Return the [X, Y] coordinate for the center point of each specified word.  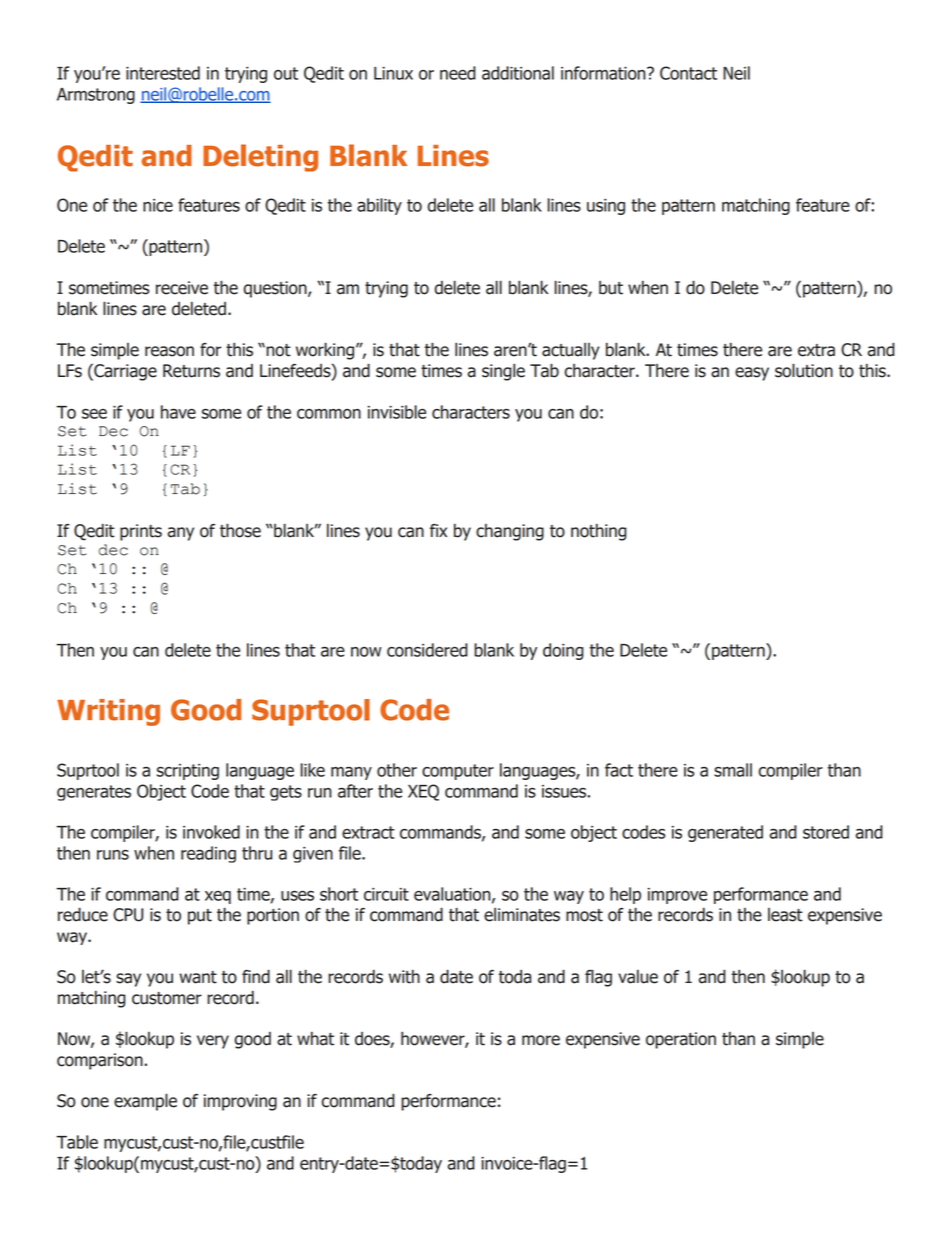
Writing [108, 712]
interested [163, 73]
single [503, 372]
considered [427, 650]
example [145, 1102]
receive [182, 288]
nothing [599, 532]
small [733, 770]
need [458, 73]
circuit [386, 894]
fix [438, 530]
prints [141, 532]
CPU [128, 915]
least [785, 915]
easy [752, 374]
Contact [688, 73]
